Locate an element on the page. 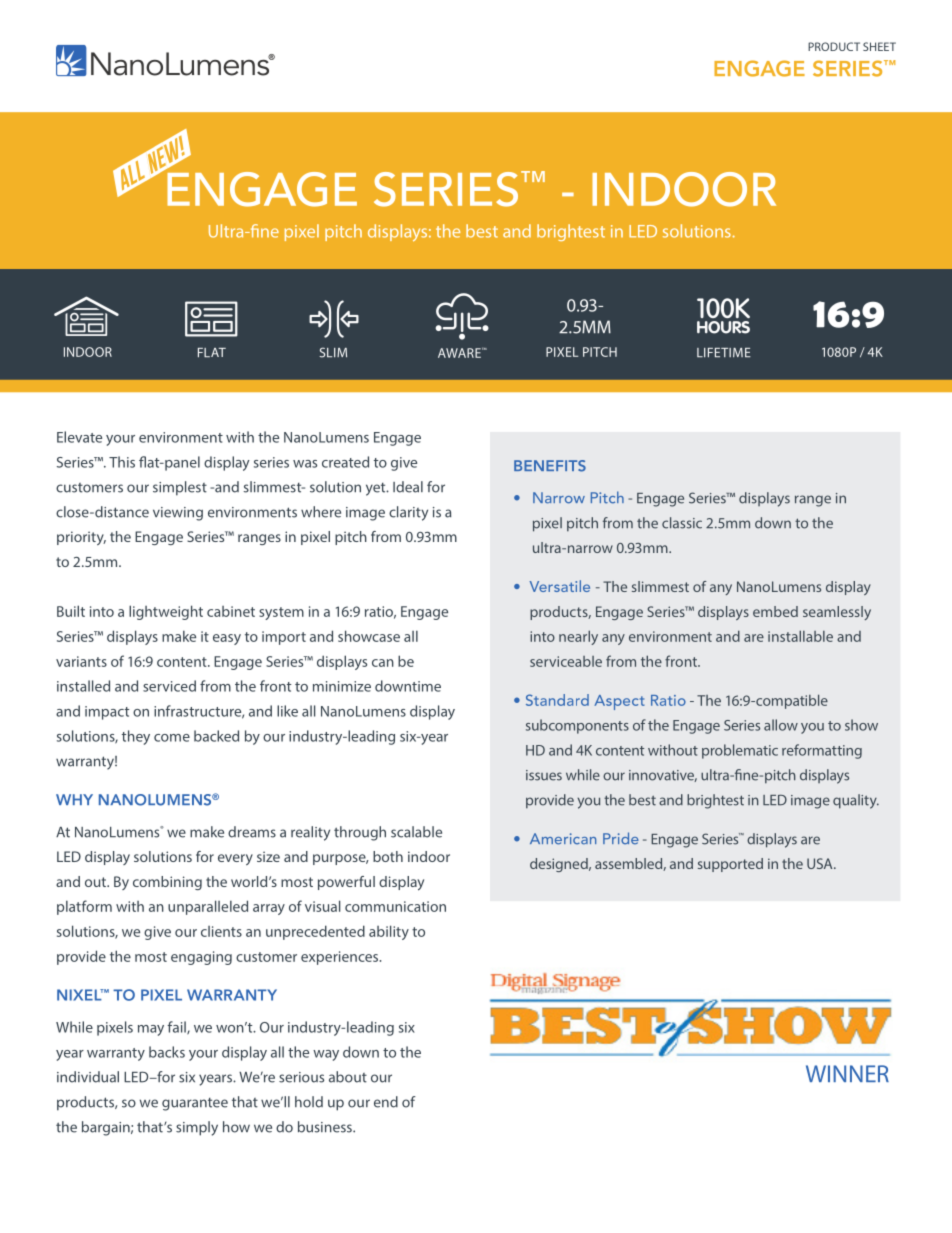 Image resolution: width=952 pixels, height=1233 pixels. guarantee is located at coordinates (195, 1104).
